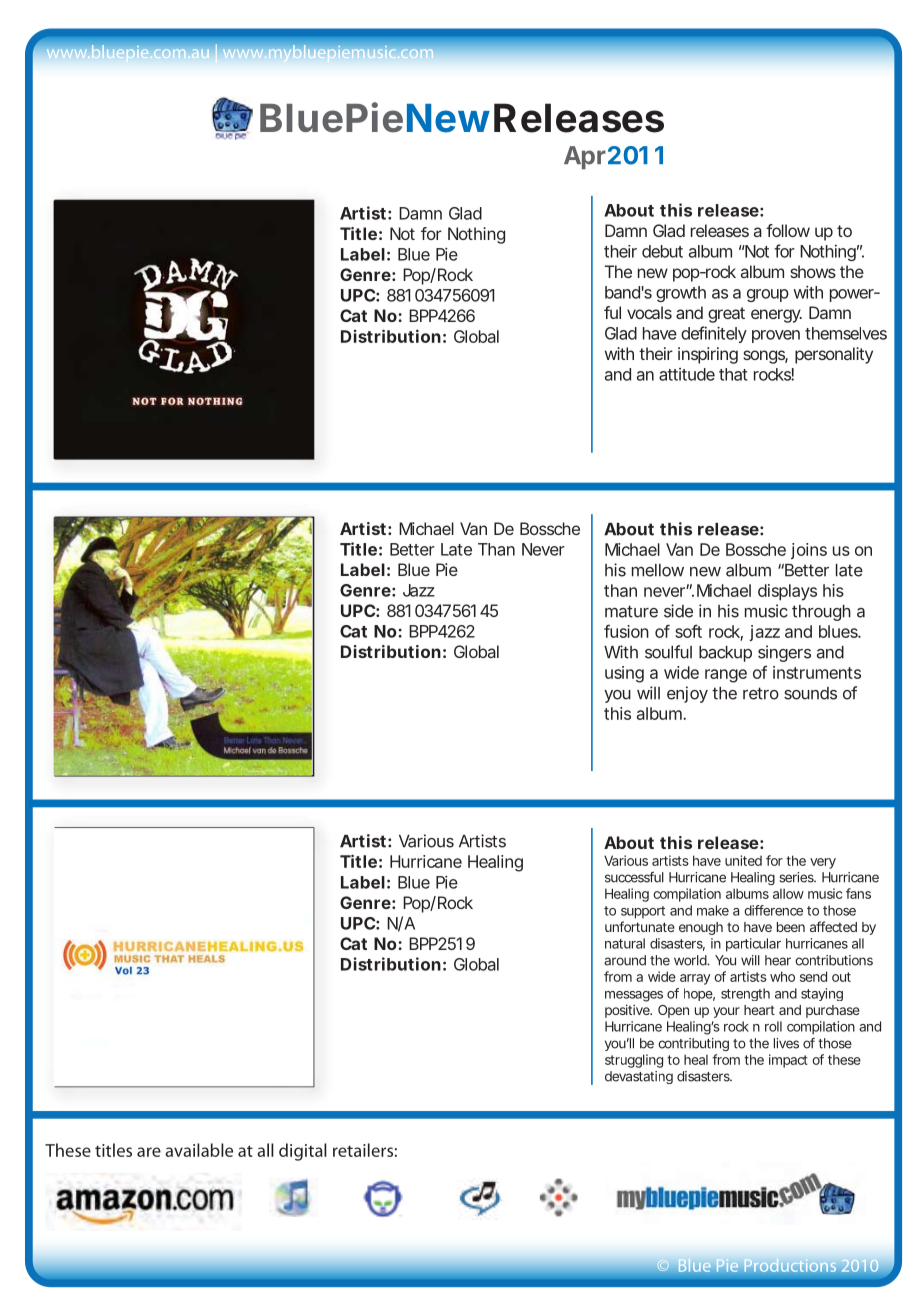  What do you see at coordinates (662, 251) in the screenshot?
I see `debut` at bounding box center [662, 251].
